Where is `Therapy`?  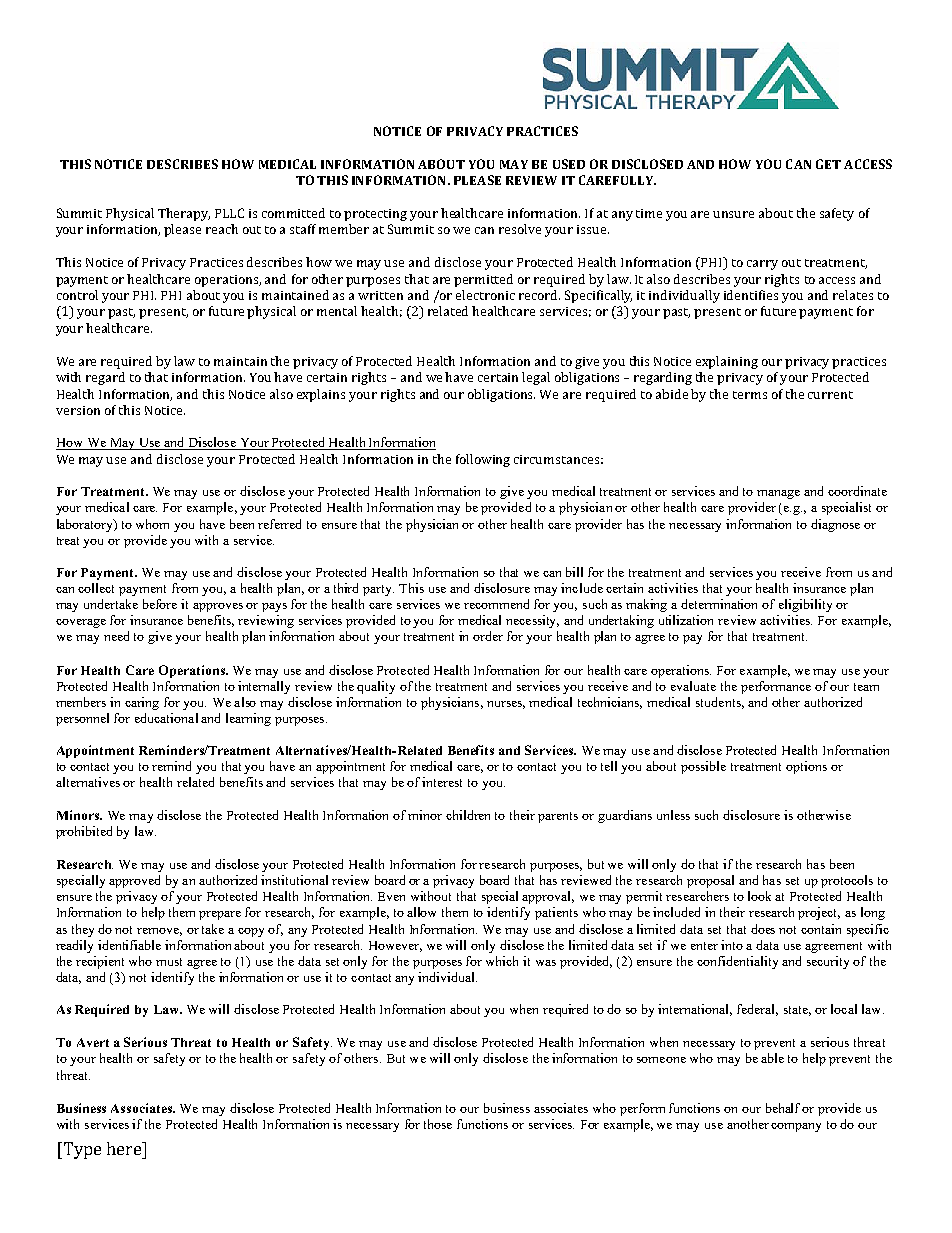 Therapy is located at coordinates (184, 214).
